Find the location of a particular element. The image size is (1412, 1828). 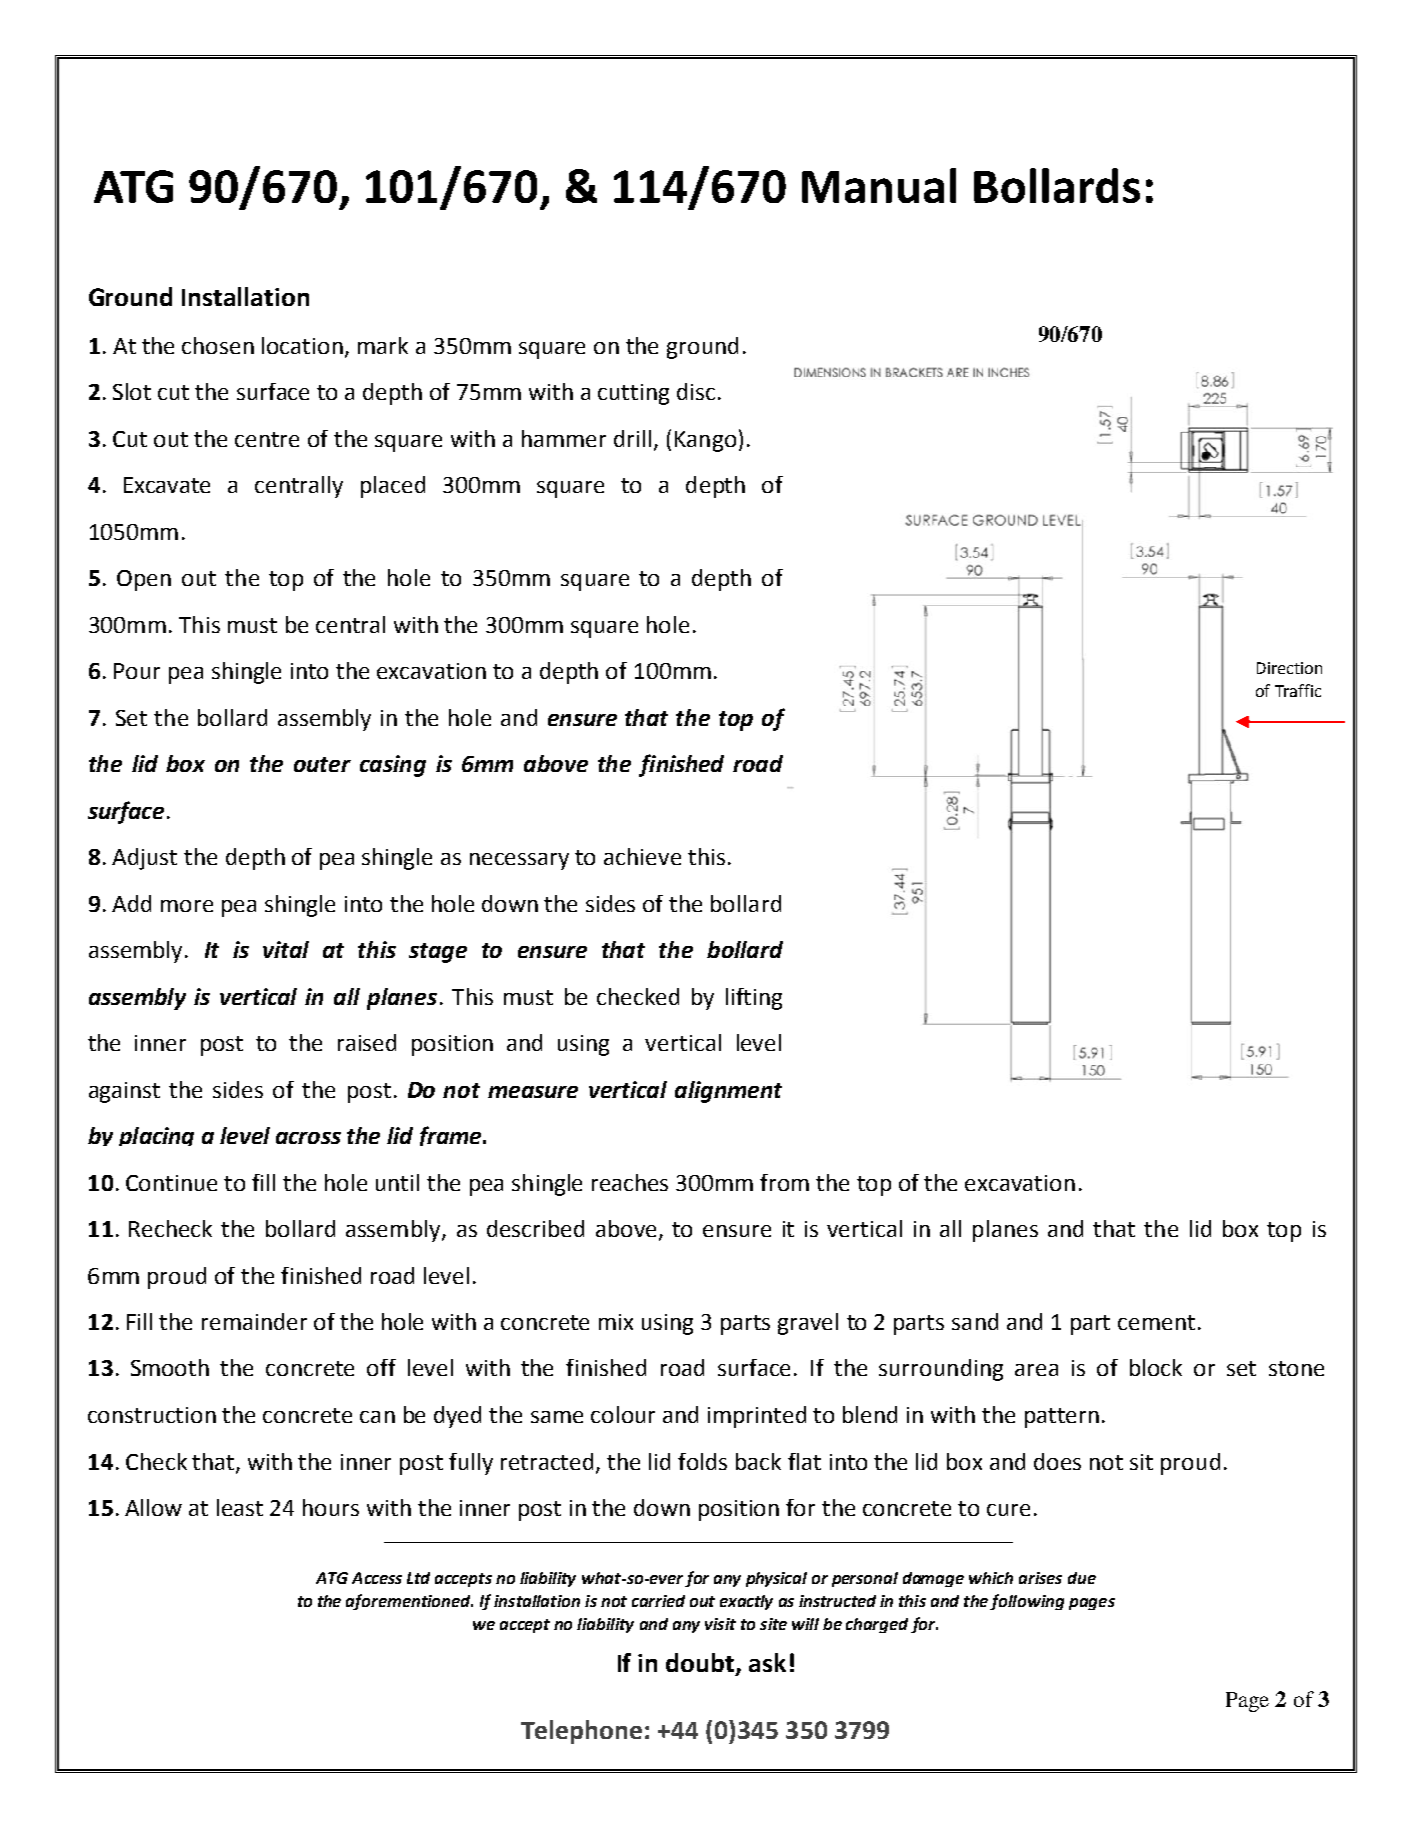

aforementioned is located at coordinates (409, 1602).
